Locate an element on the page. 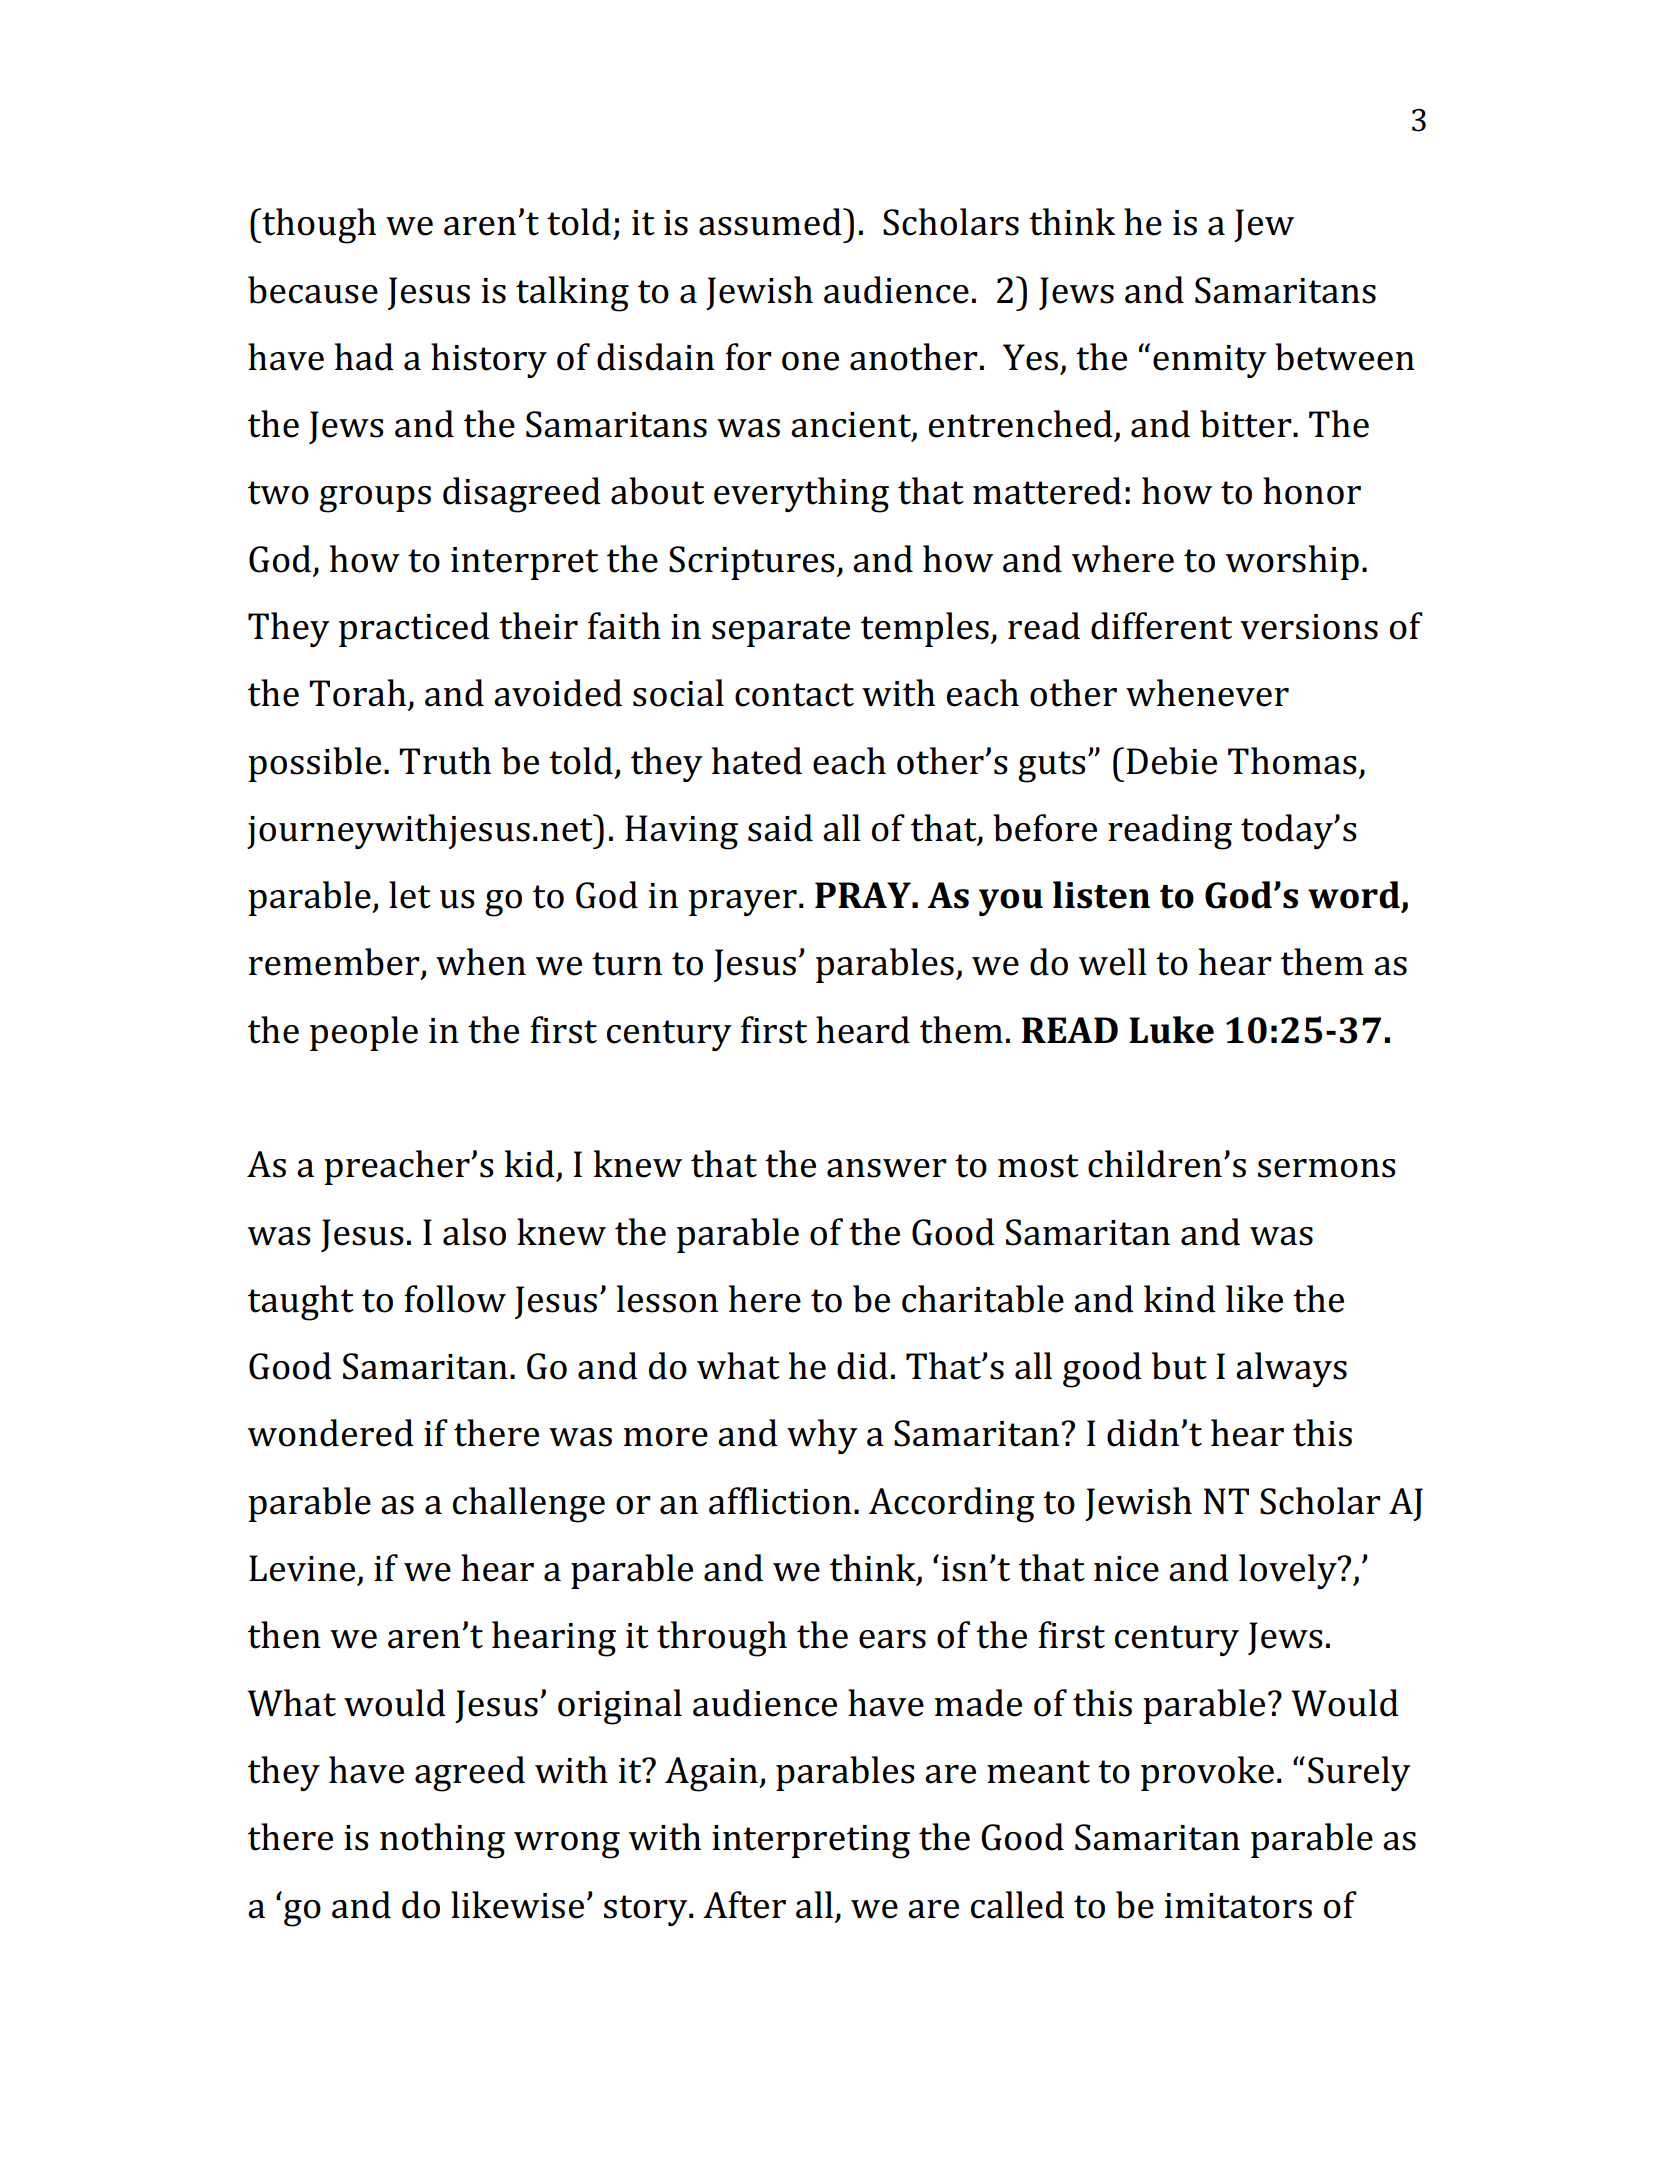 The height and width of the image is (2165, 1673). nothing is located at coordinates (442, 1841).
